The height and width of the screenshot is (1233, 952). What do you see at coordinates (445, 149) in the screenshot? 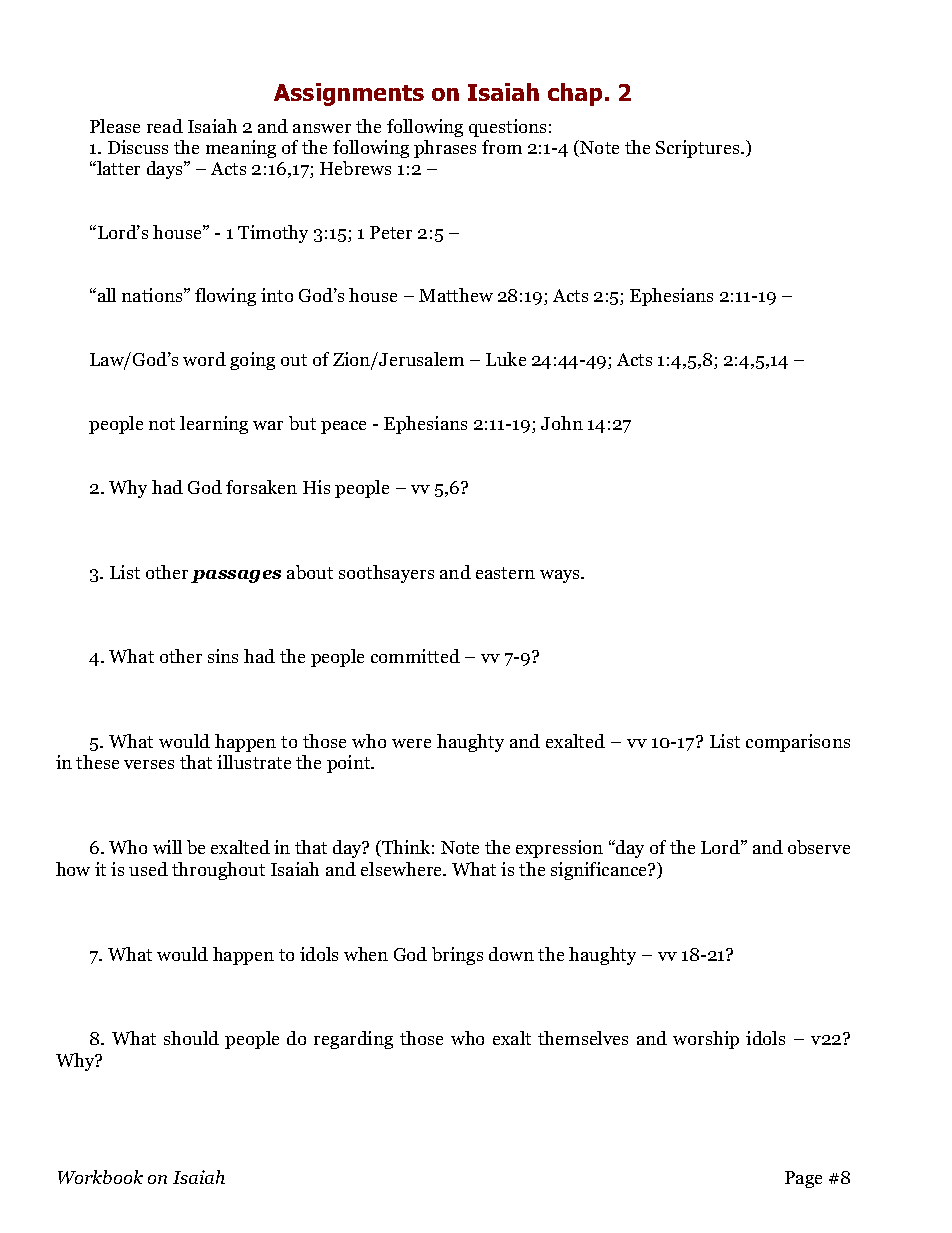
I see `phrases` at bounding box center [445, 149].
